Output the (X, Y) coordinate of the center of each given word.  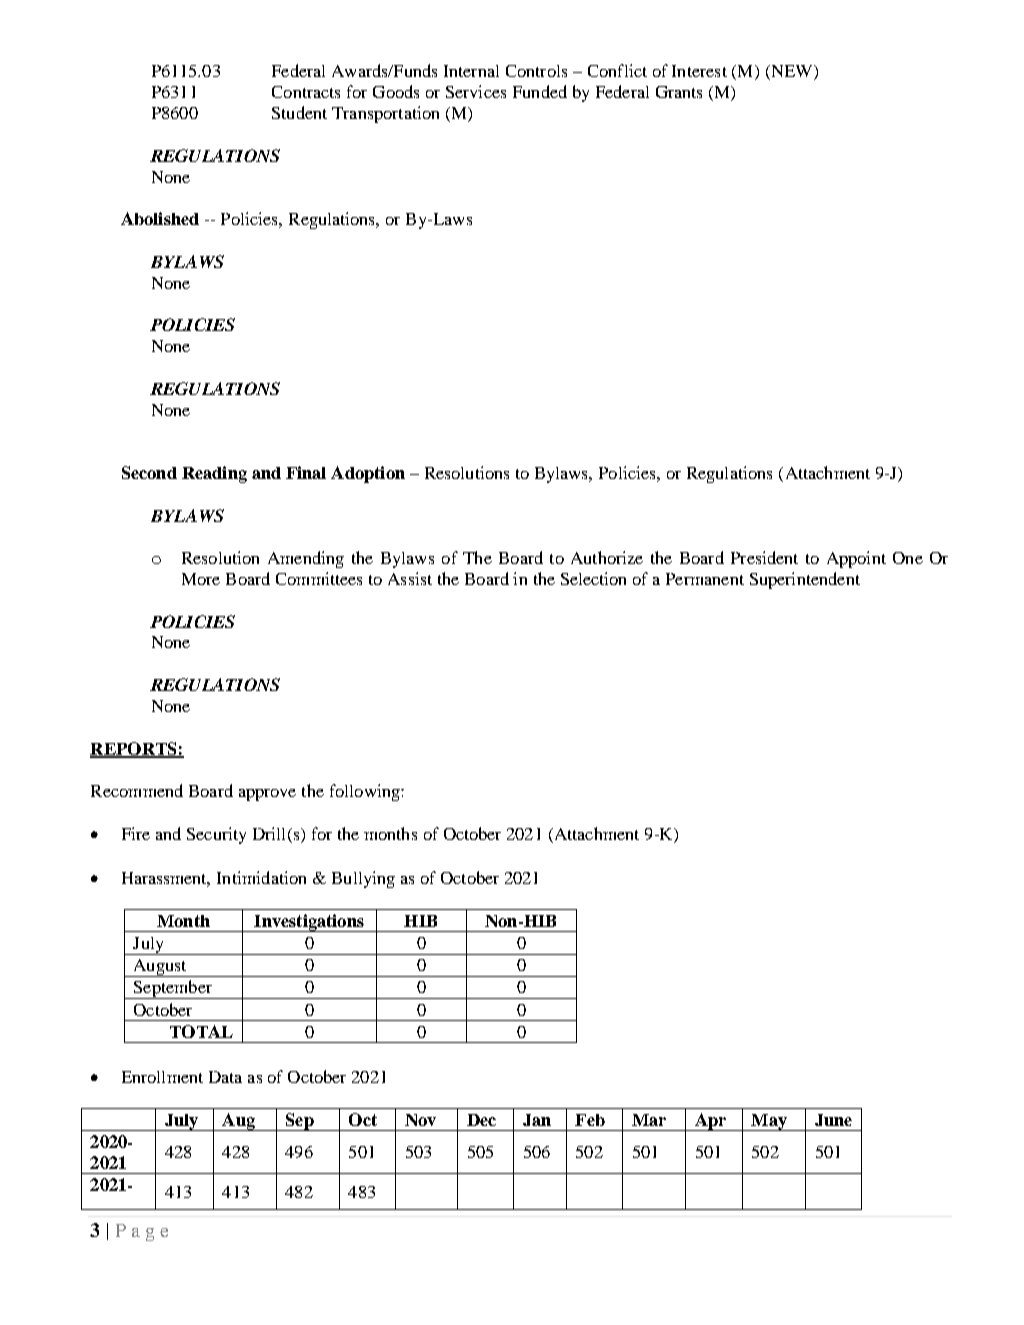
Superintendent (805, 580)
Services (476, 91)
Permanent (705, 579)
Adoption (368, 474)
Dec (481, 1120)
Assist (410, 578)
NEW (792, 72)
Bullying (363, 879)
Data (225, 1077)
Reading (214, 474)
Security (216, 835)
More (201, 579)
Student (299, 112)
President (764, 557)
